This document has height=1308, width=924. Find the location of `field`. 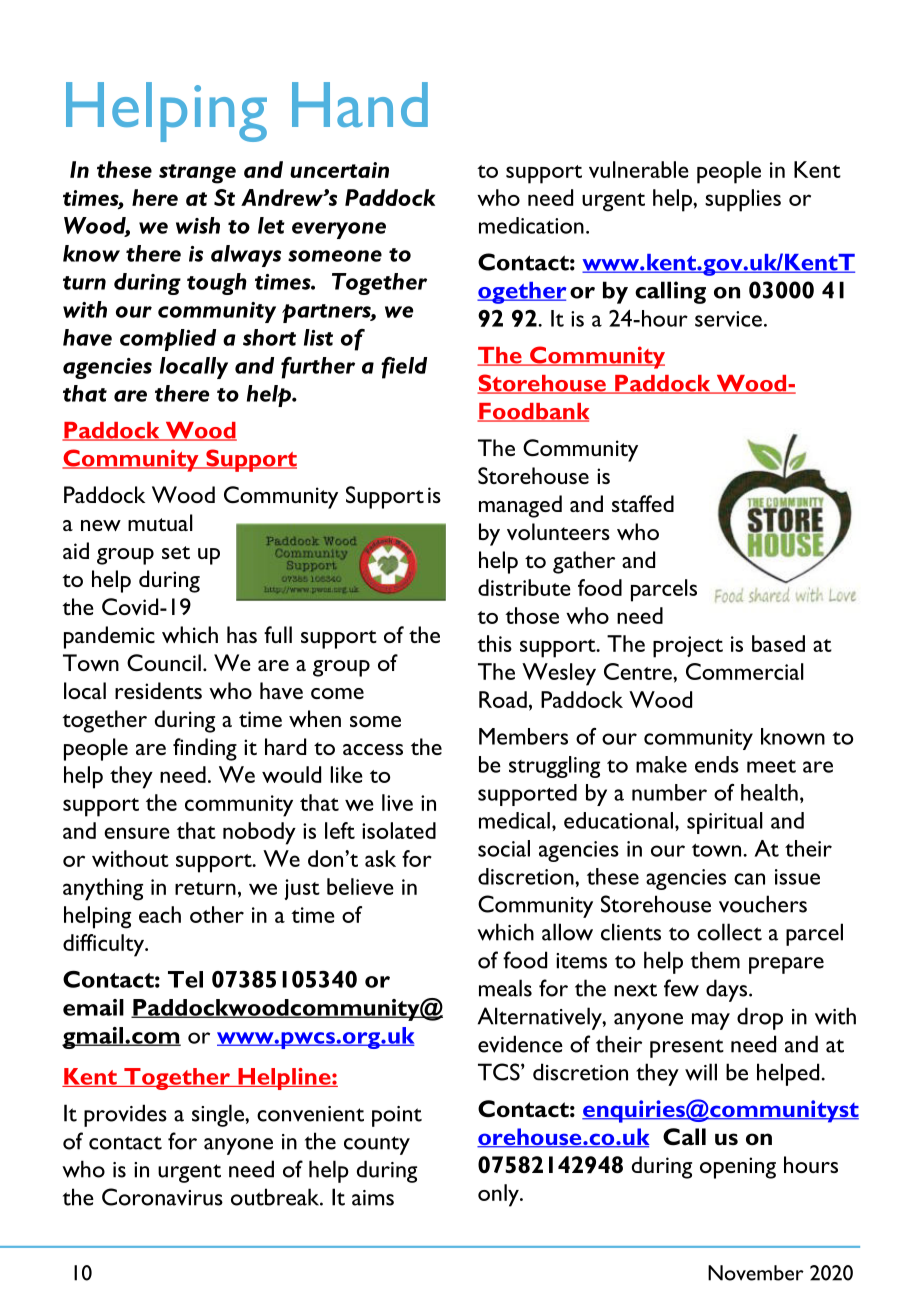

field is located at coordinates (404, 368).
